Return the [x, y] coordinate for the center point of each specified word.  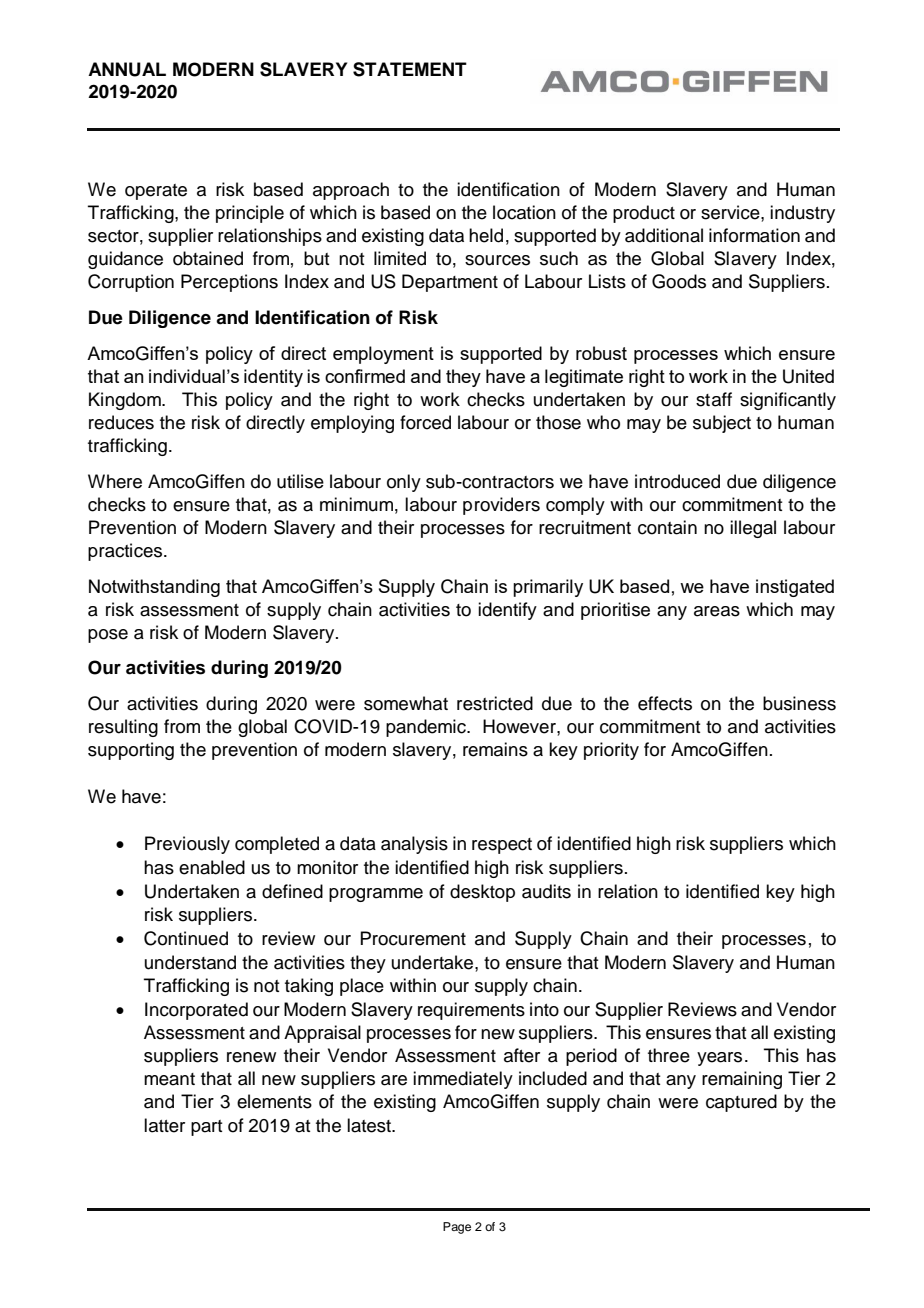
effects [665, 703]
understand [190, 962]
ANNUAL [127, 69]
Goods [679, 281]
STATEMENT [410, 69]
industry [802, 214]
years [719, 1059]
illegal [753, 529]
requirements [471, 1011]
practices [126, 552]
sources [497, 260]
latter [164, 1125]
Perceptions [229, 283]
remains [495, 749]
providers [501, 506]
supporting [131, 751]
